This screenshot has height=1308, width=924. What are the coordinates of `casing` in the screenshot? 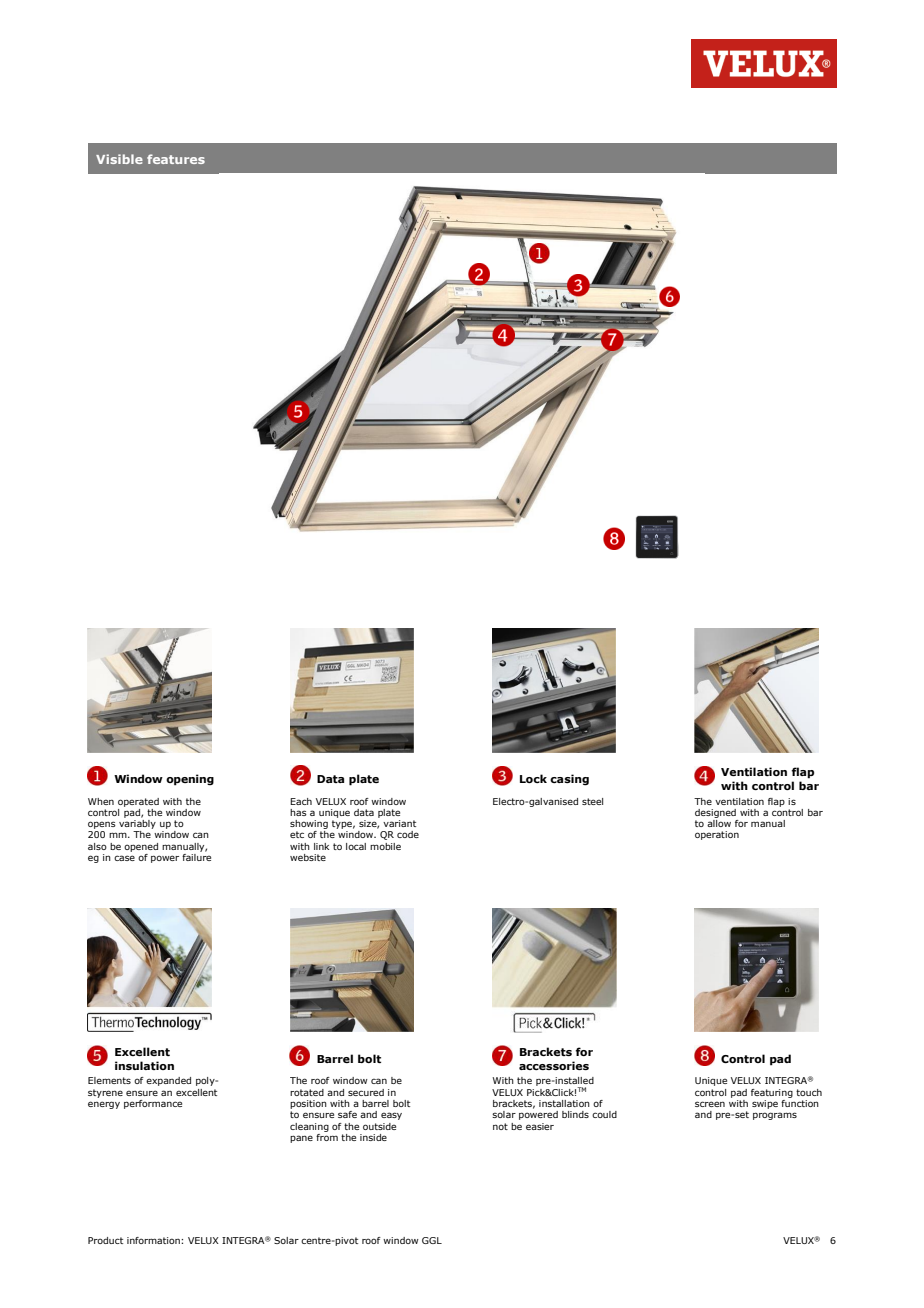 It's located at (569, 780).
